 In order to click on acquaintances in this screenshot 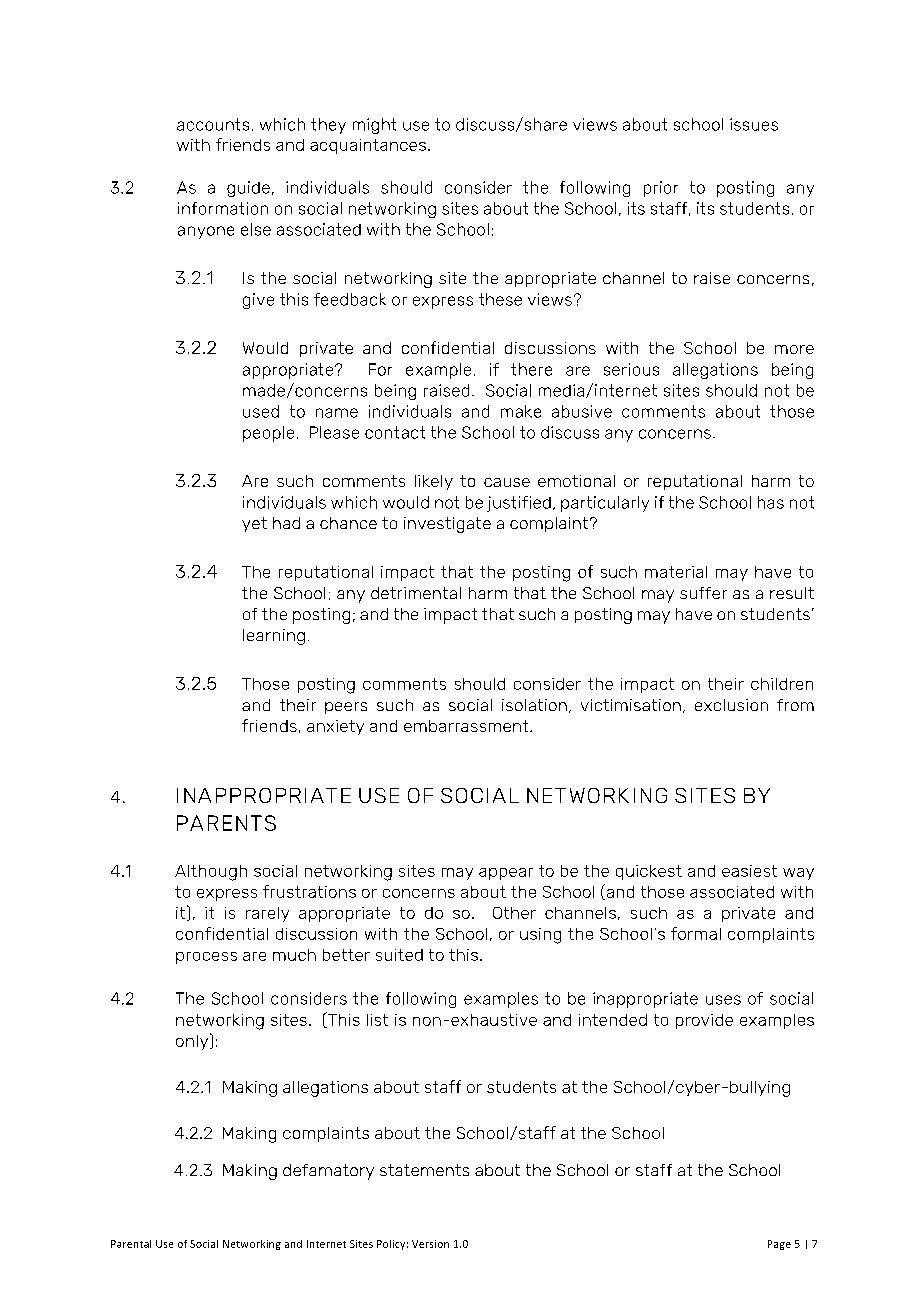, I will do `click(368, 146)`.
